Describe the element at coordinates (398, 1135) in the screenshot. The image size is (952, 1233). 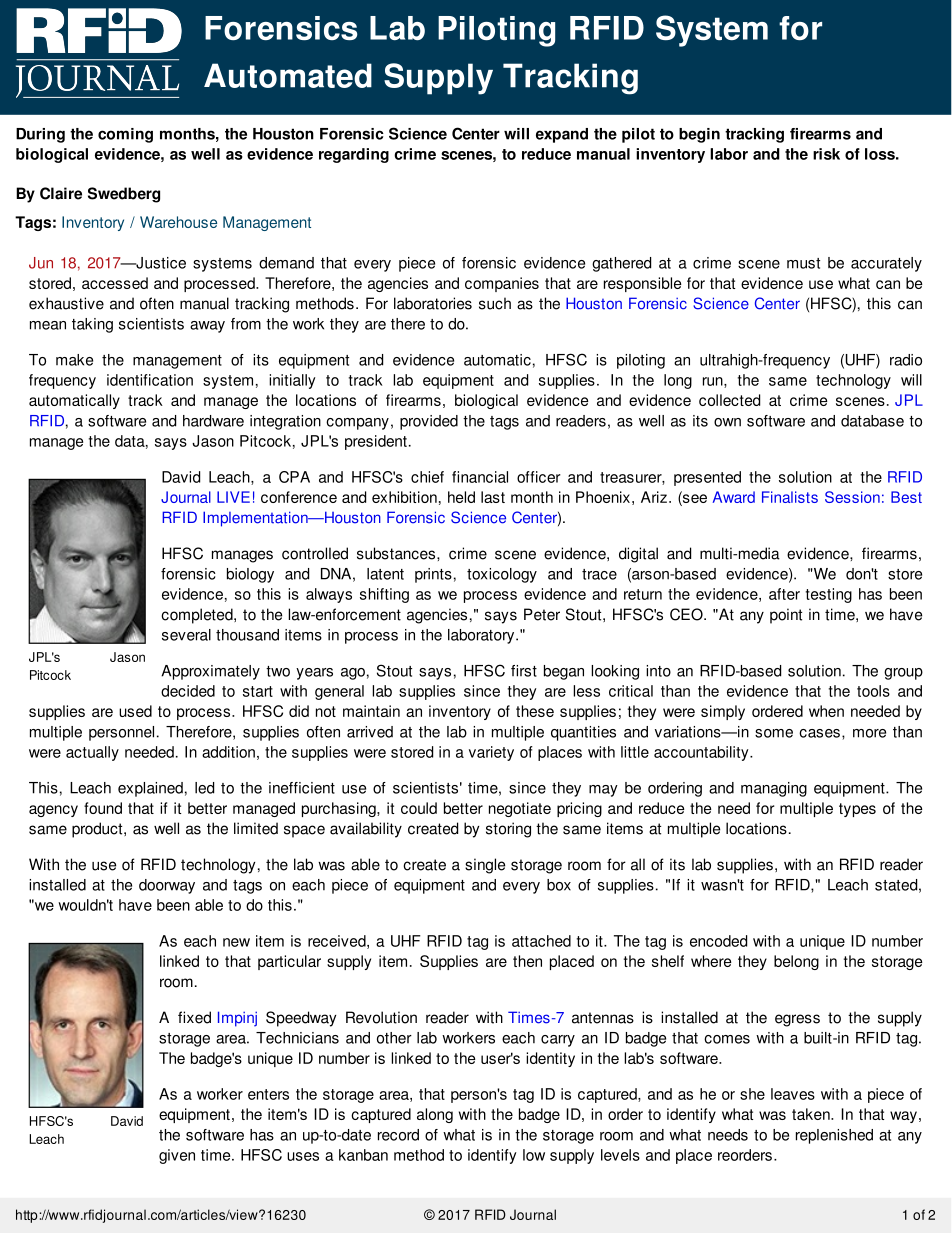
I see `record` at that location.
